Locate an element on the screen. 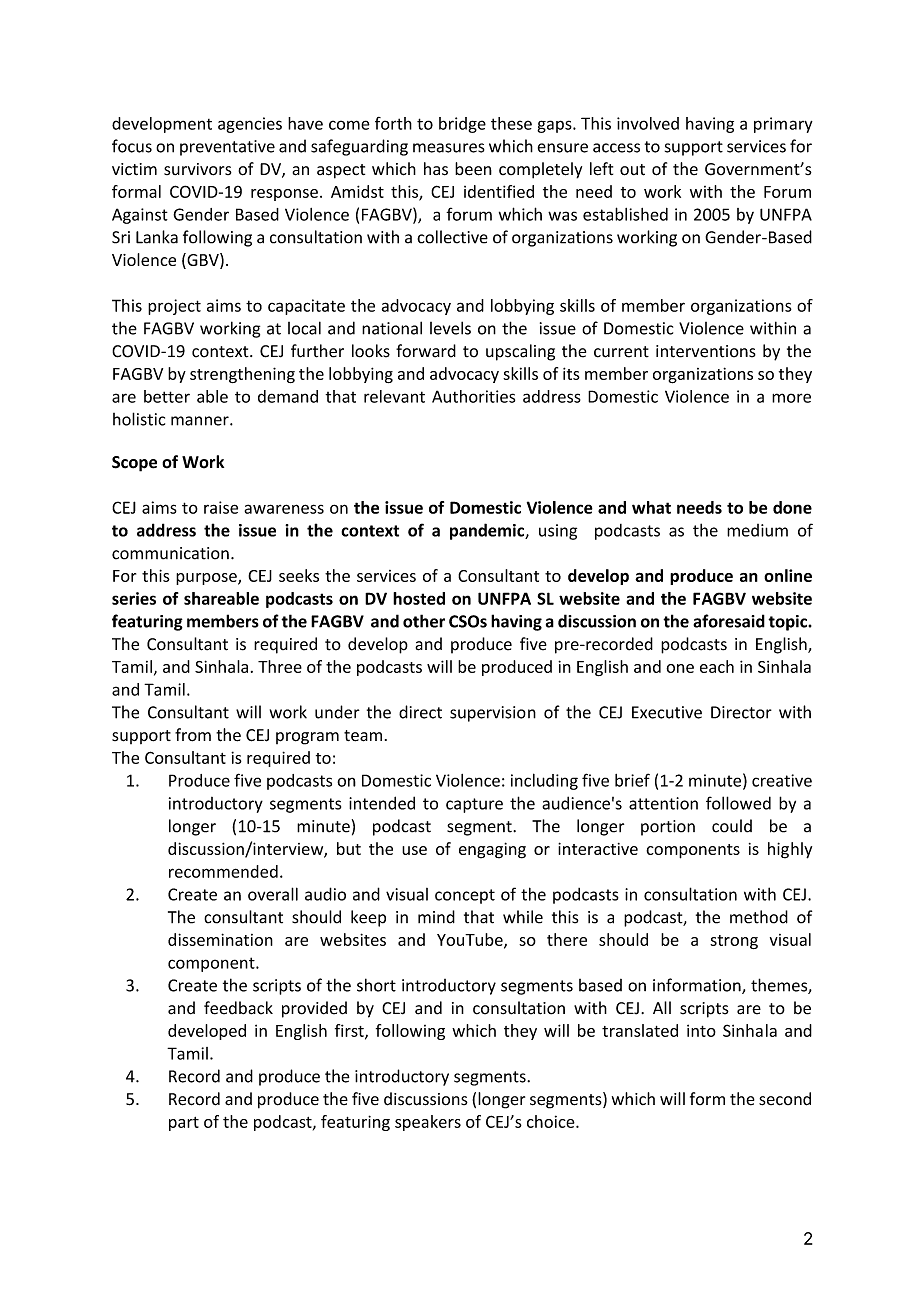  speakers is located at coordinates (428, 1123).
